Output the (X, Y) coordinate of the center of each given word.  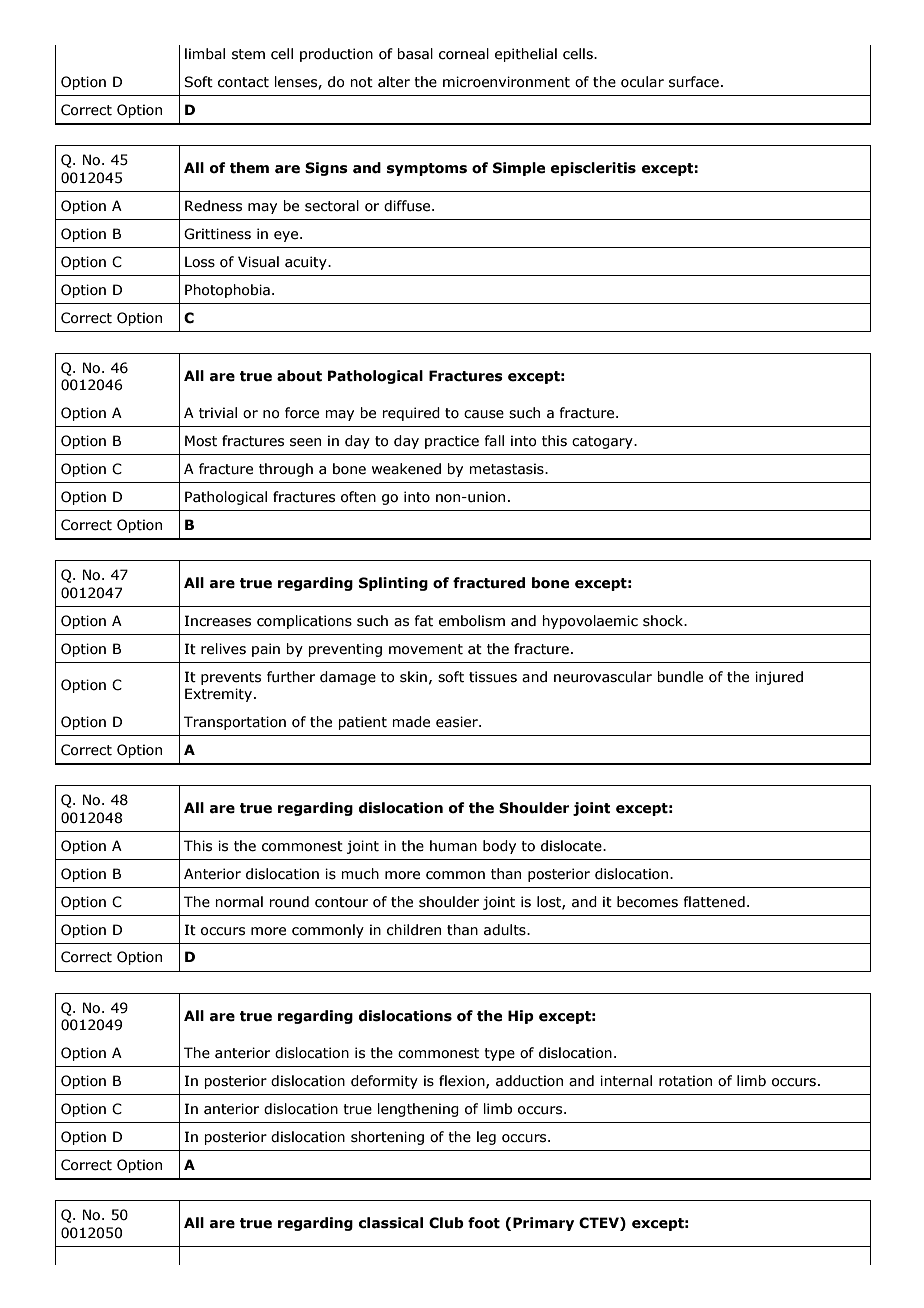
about (299, 376)
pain (266, 650)
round (289, 902)
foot (484, 1223)
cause (484, 414)
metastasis (507, 469)
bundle (680, 677)
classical (391, 1223)
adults (506, 930)
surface (694, 82)
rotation (685, 1081)
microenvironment (506, 82)
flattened (714, 902)
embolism (472, 621)
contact (243, 82)
